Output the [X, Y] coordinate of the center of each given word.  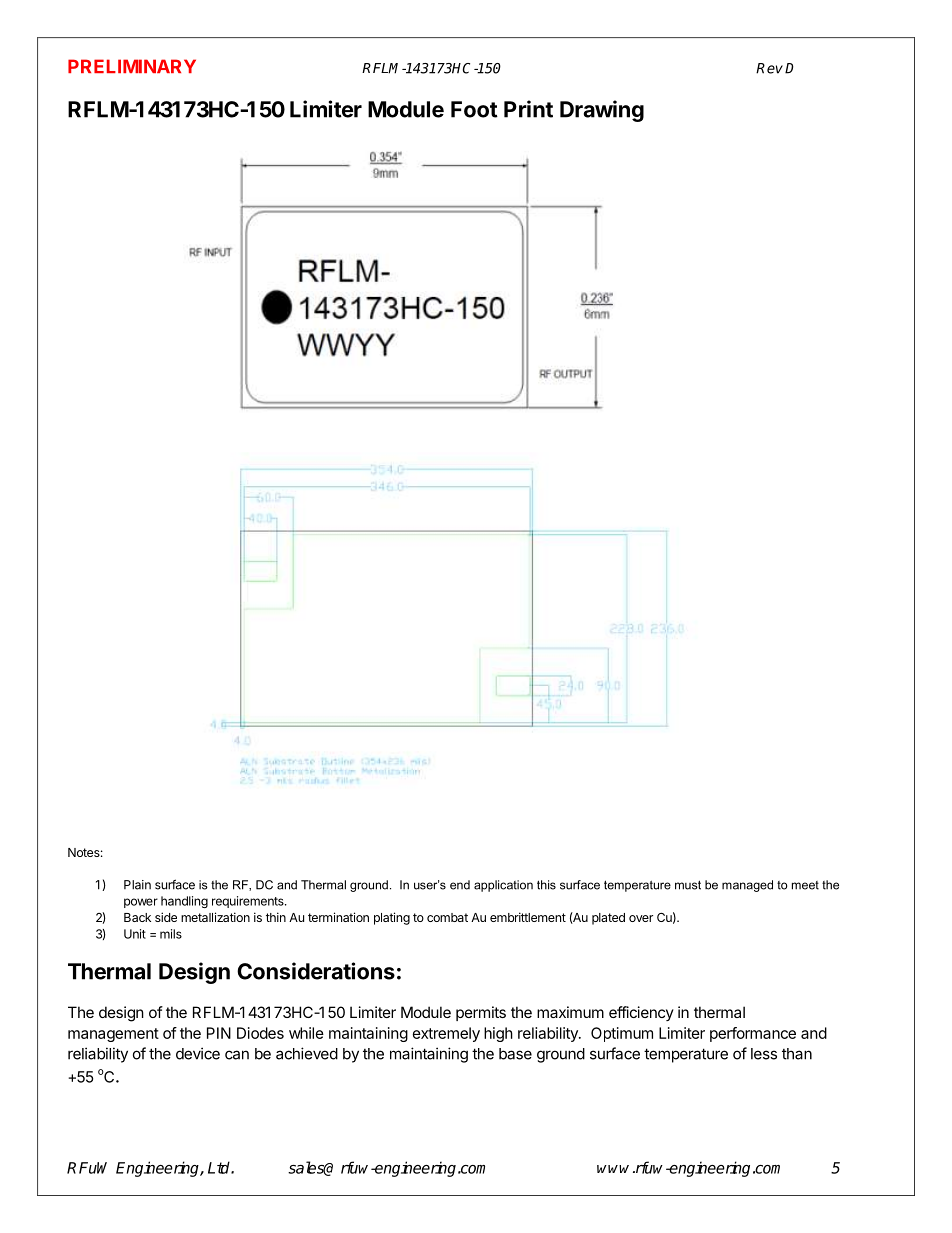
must [688, 885]
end [460, 885]
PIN [219, 1033]
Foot [474, 109]
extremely [446, 1034]
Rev [769, 68]
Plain [137, 885]
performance [753, 1034]
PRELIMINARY [132, 66]
